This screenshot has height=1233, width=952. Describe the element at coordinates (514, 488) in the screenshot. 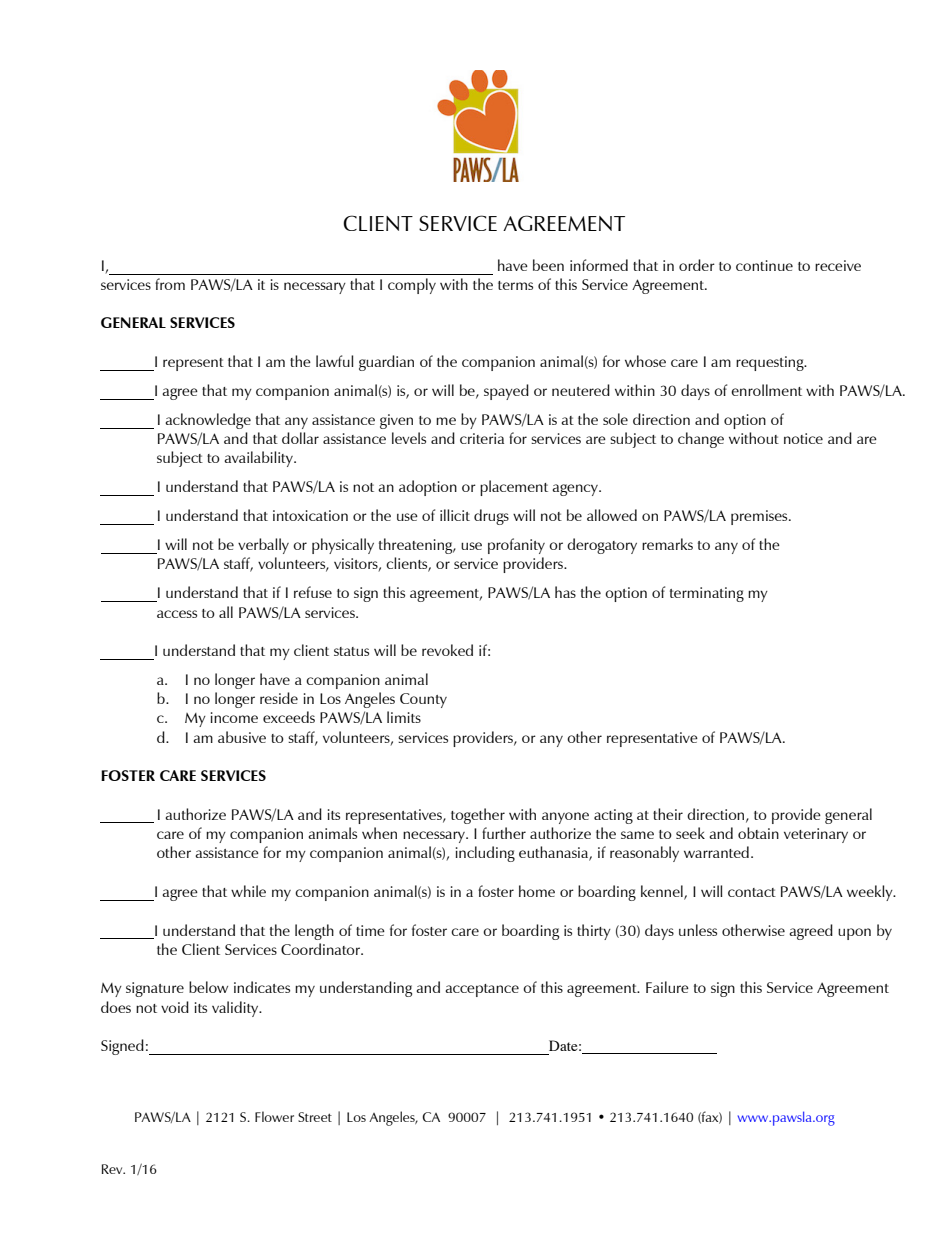

I see `placement` at that location.
